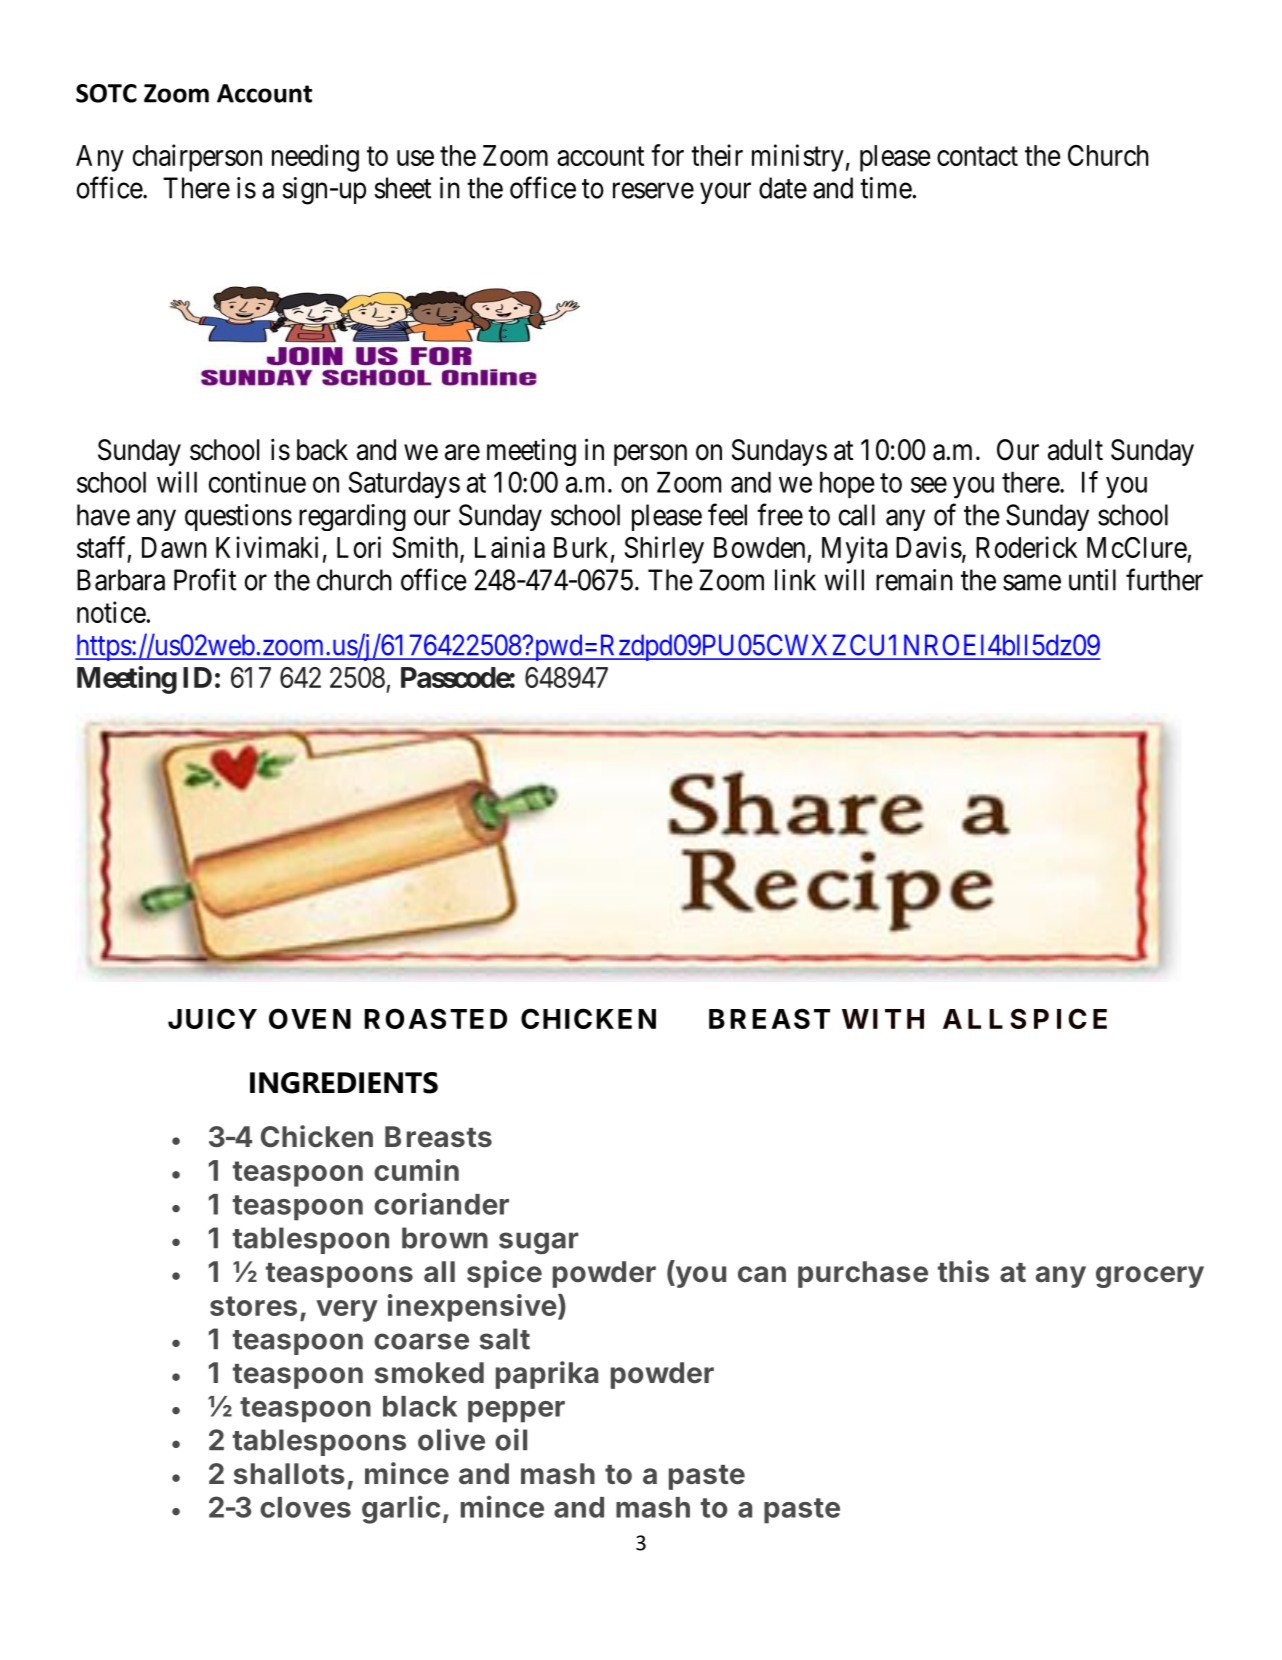 The height and width of the screenshot is (1660, 1282). What do you see at coordinates (664, 550) in the screenshot?
I see `Shirley` at bounding box center [664, 550].
